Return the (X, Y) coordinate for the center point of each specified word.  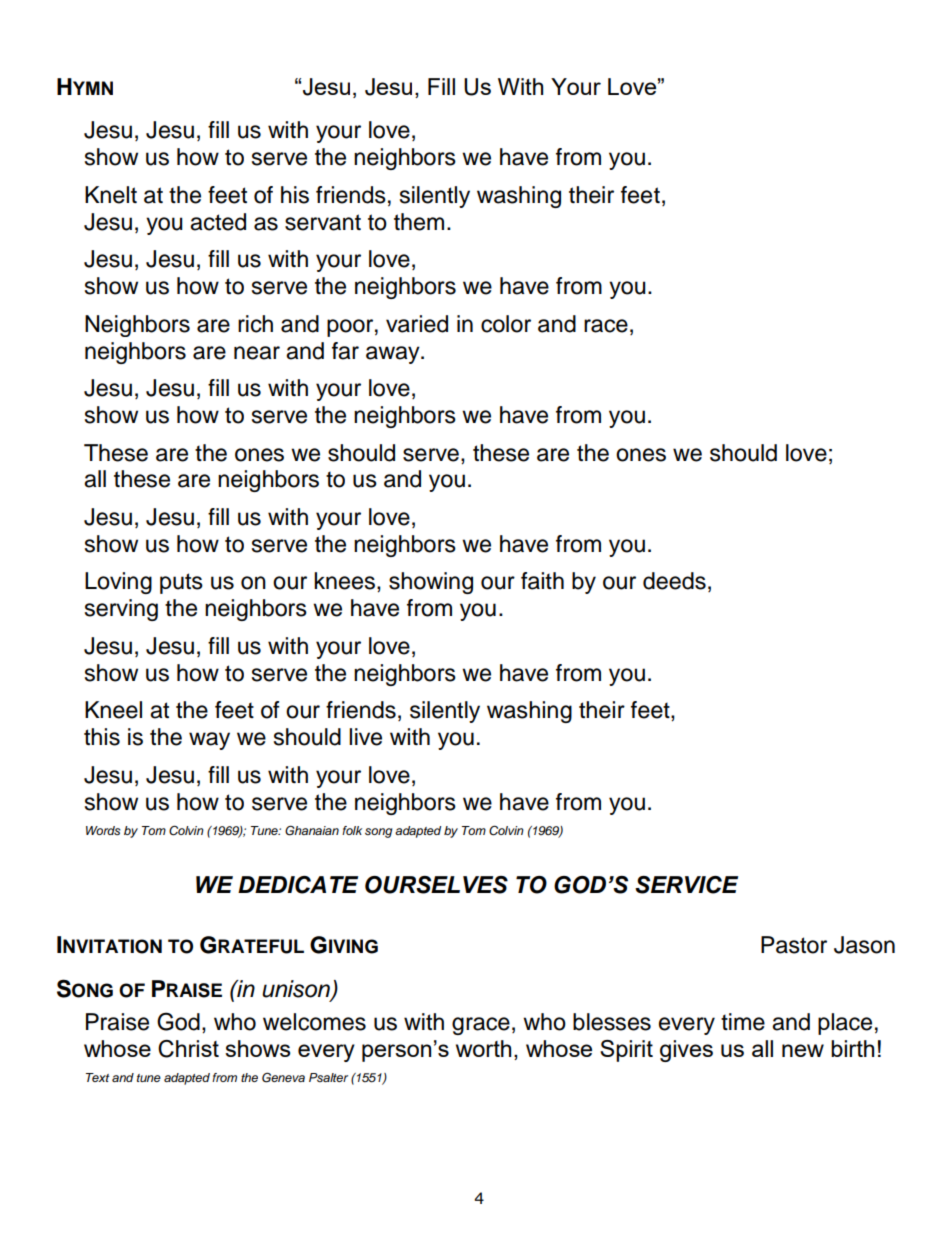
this (102, 737)
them (419, 222)
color (506, 324)
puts (181, 583)
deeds (674, 581)
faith (542, 581)
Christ (188, 1049)
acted (218, 222)
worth (483, 1048)
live (365, 737)
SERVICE (686, 885)
